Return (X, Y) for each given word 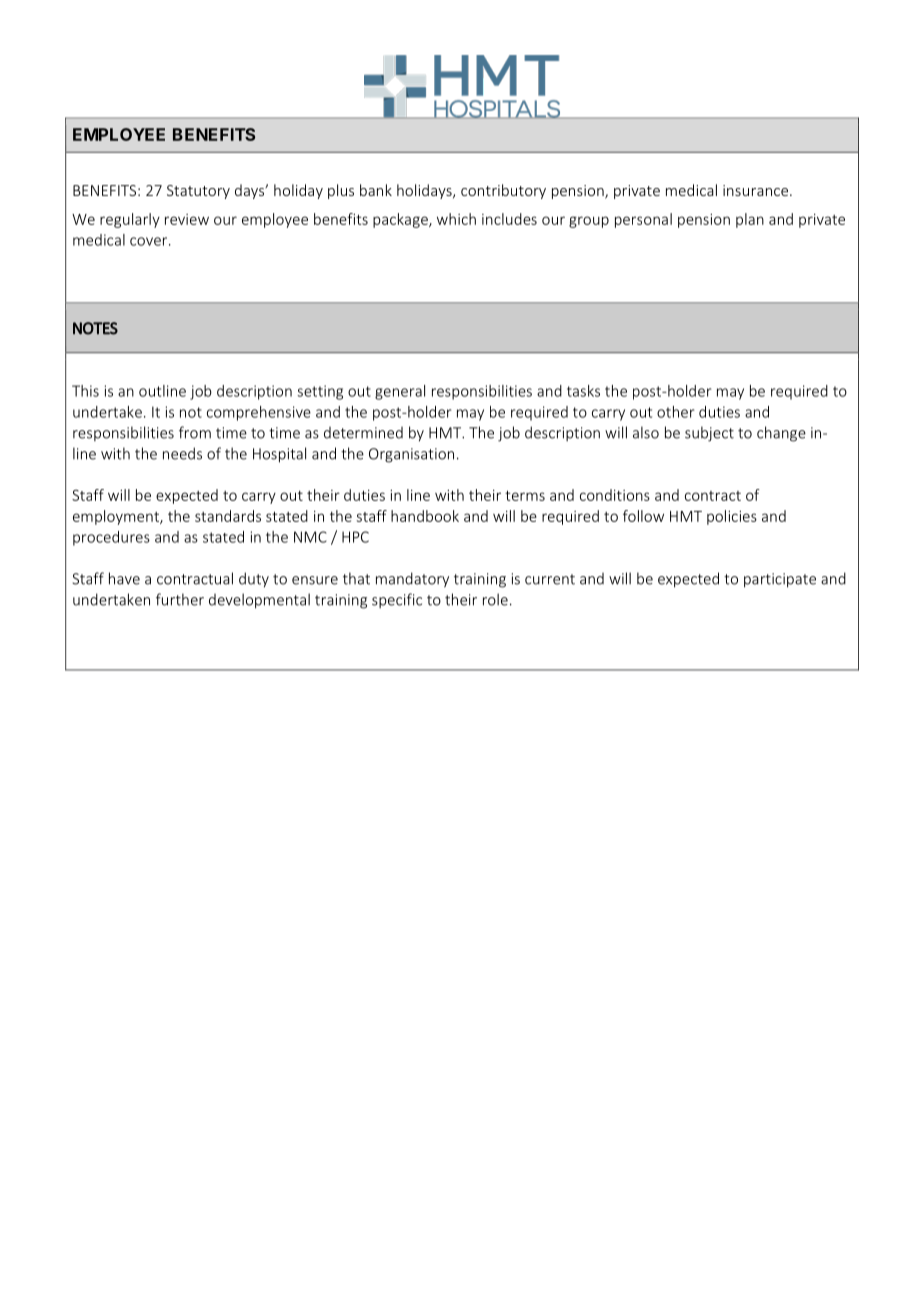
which (456, 219)
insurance (757, 190)
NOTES (95, 328)
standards (228, 516)
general (400, 392)
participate (780, 580)
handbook (425, 516)
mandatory (412, 580)
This (85, 391)
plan (750, 220)
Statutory (198, 192)
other (676, 412)
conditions (615, 495)
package (401, 220)
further (180, 599)
